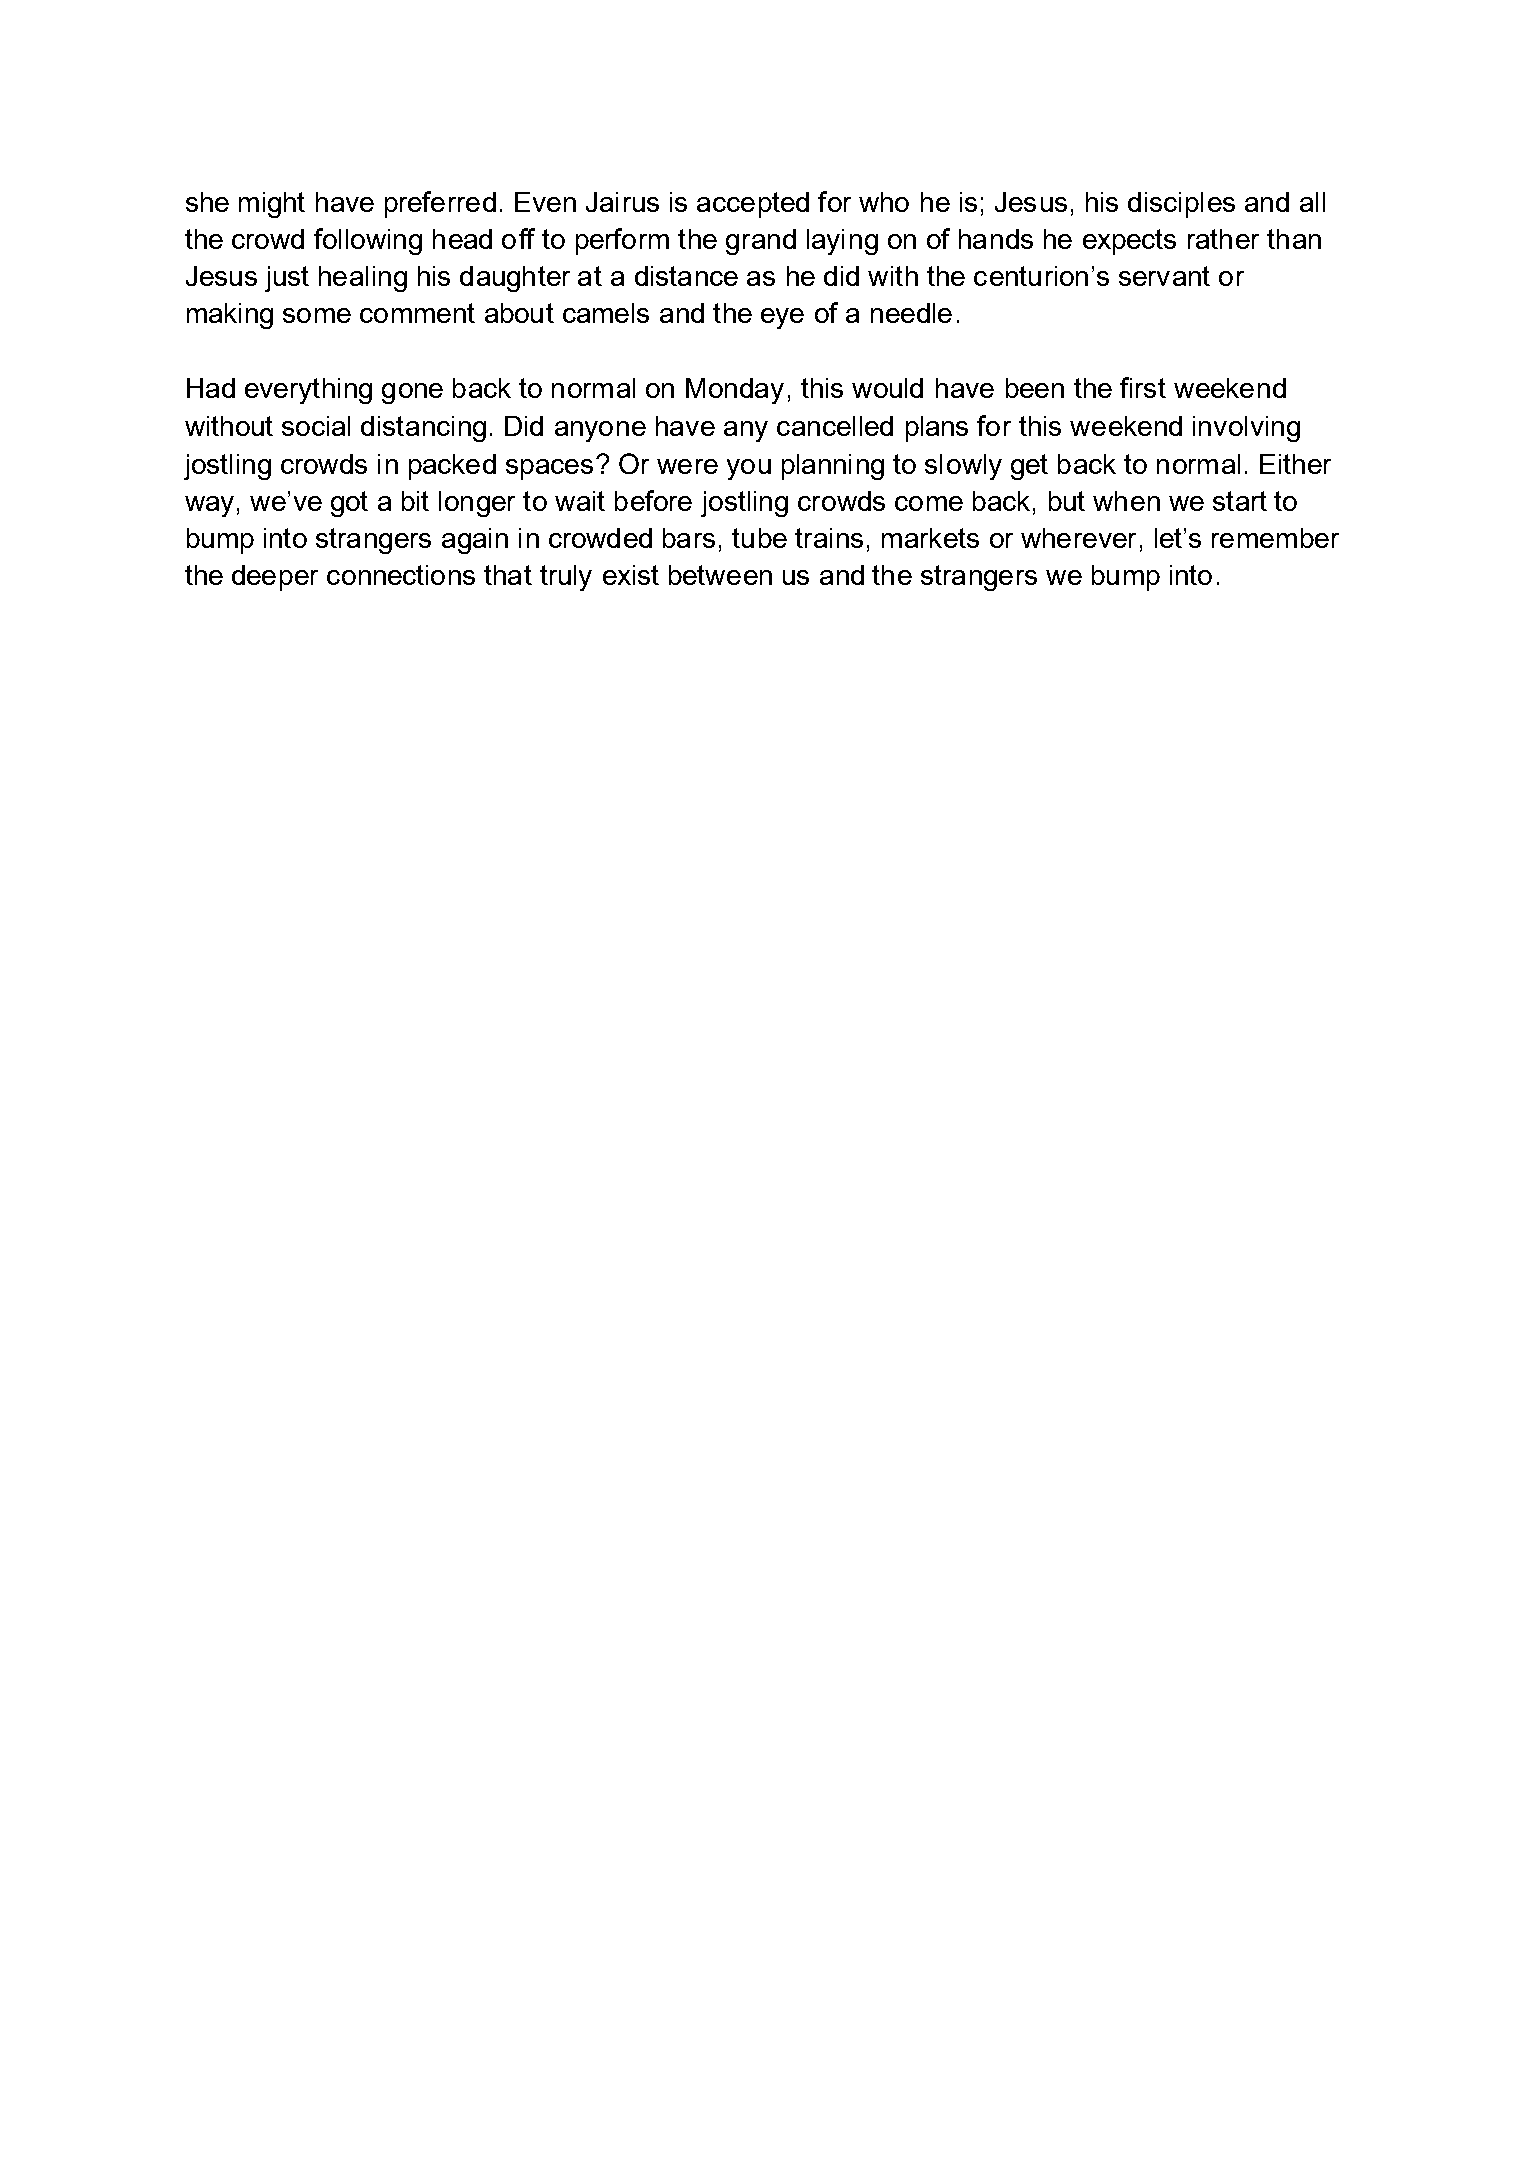 The height and width of the document is (2159, 1528). Describe the element at coordinates (782, 318) in the document. I see `eye` at that location.
